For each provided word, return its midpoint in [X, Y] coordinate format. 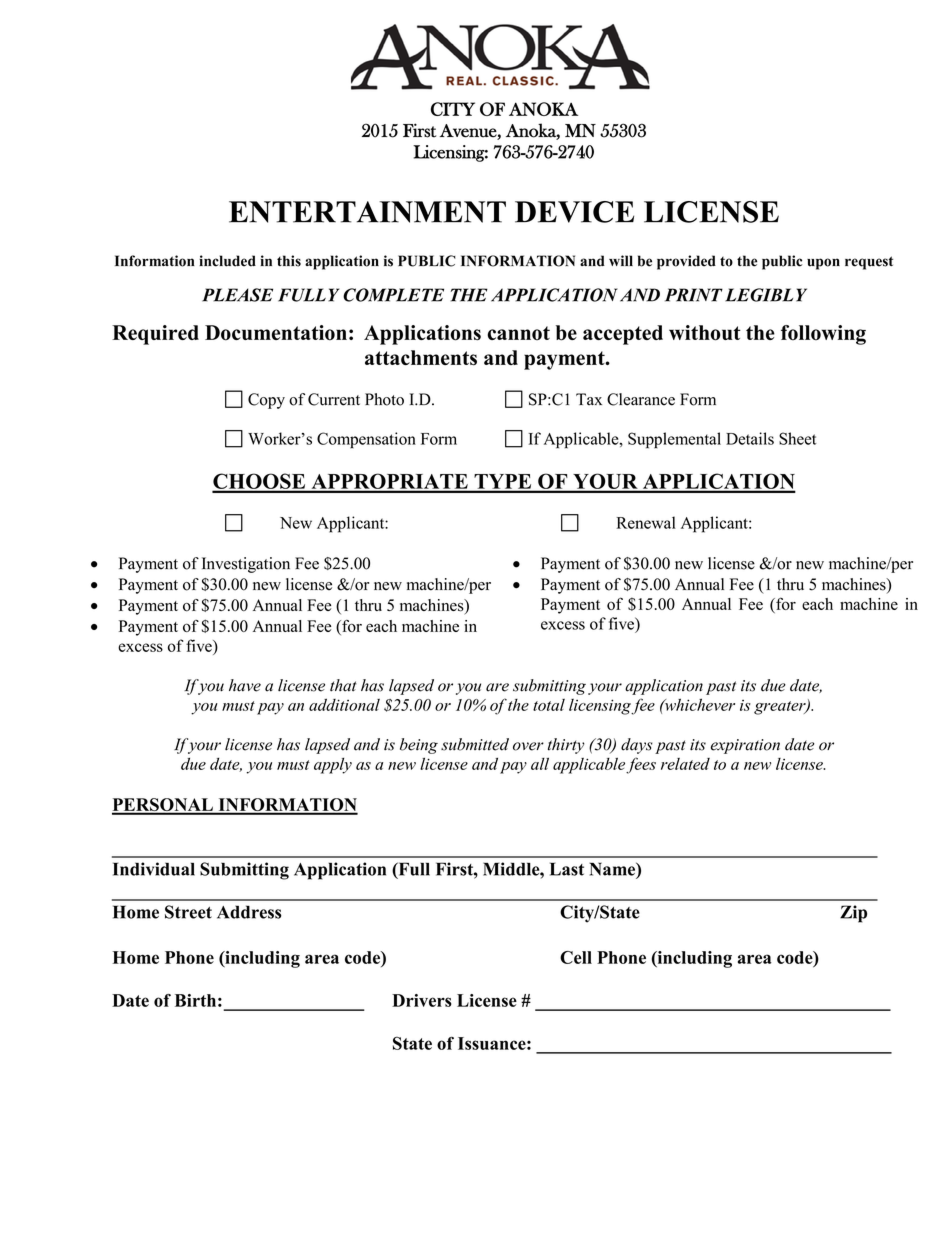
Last [567, 869]
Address [249, 912]
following [823, 335]
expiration [745, 746]
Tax [589, 399]
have [245, 685]
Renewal [646, 522]
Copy [266, 401]
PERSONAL [163, 806]
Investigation [246, 565]
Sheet [798, 438]
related [685, 764]
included [227, 261]
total [549, 705]
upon [823, 264]
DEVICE [574, 212]
